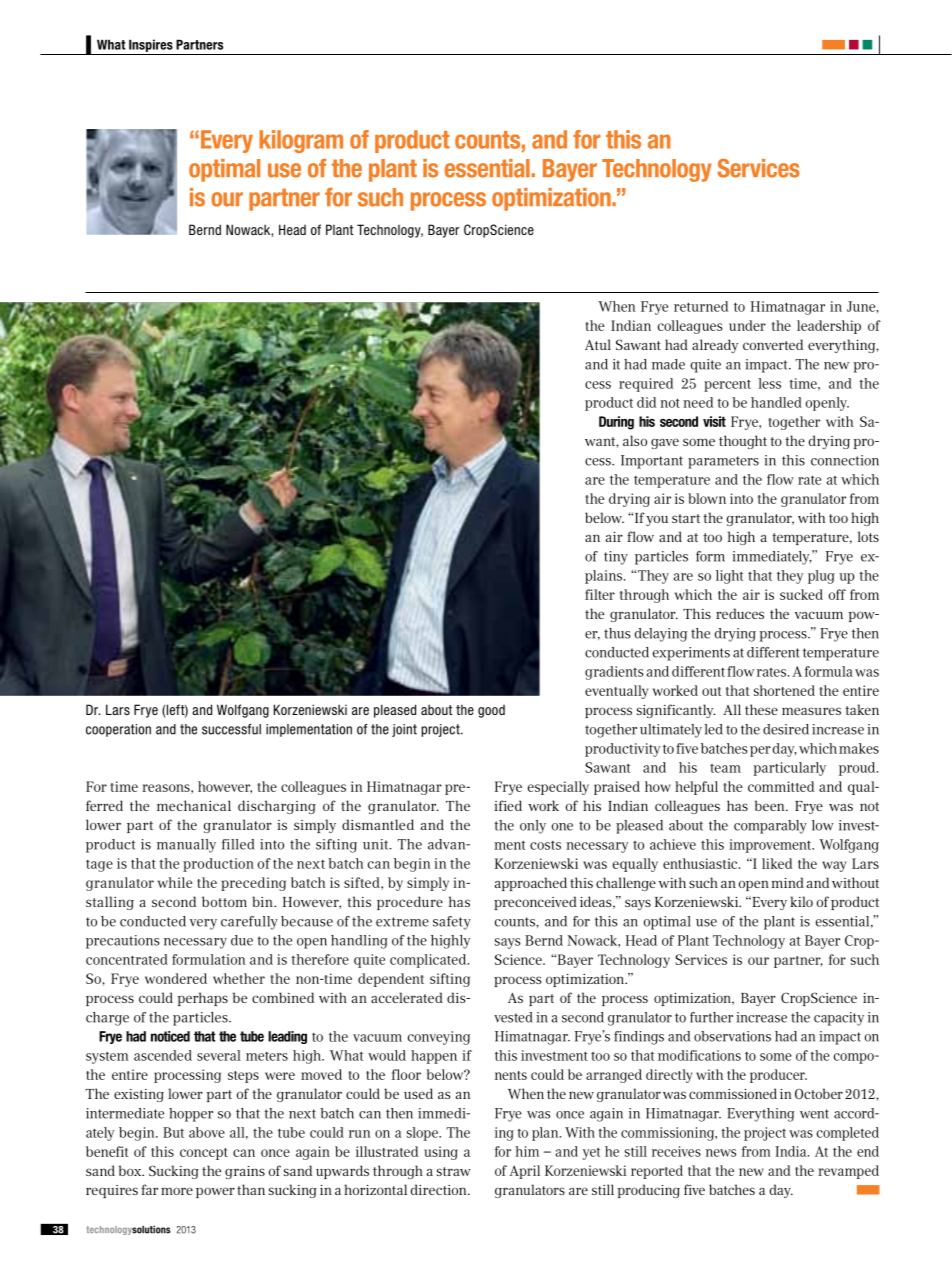  Describe the element at coordinates (600, 594) in the page. I see `filter` at that location.
